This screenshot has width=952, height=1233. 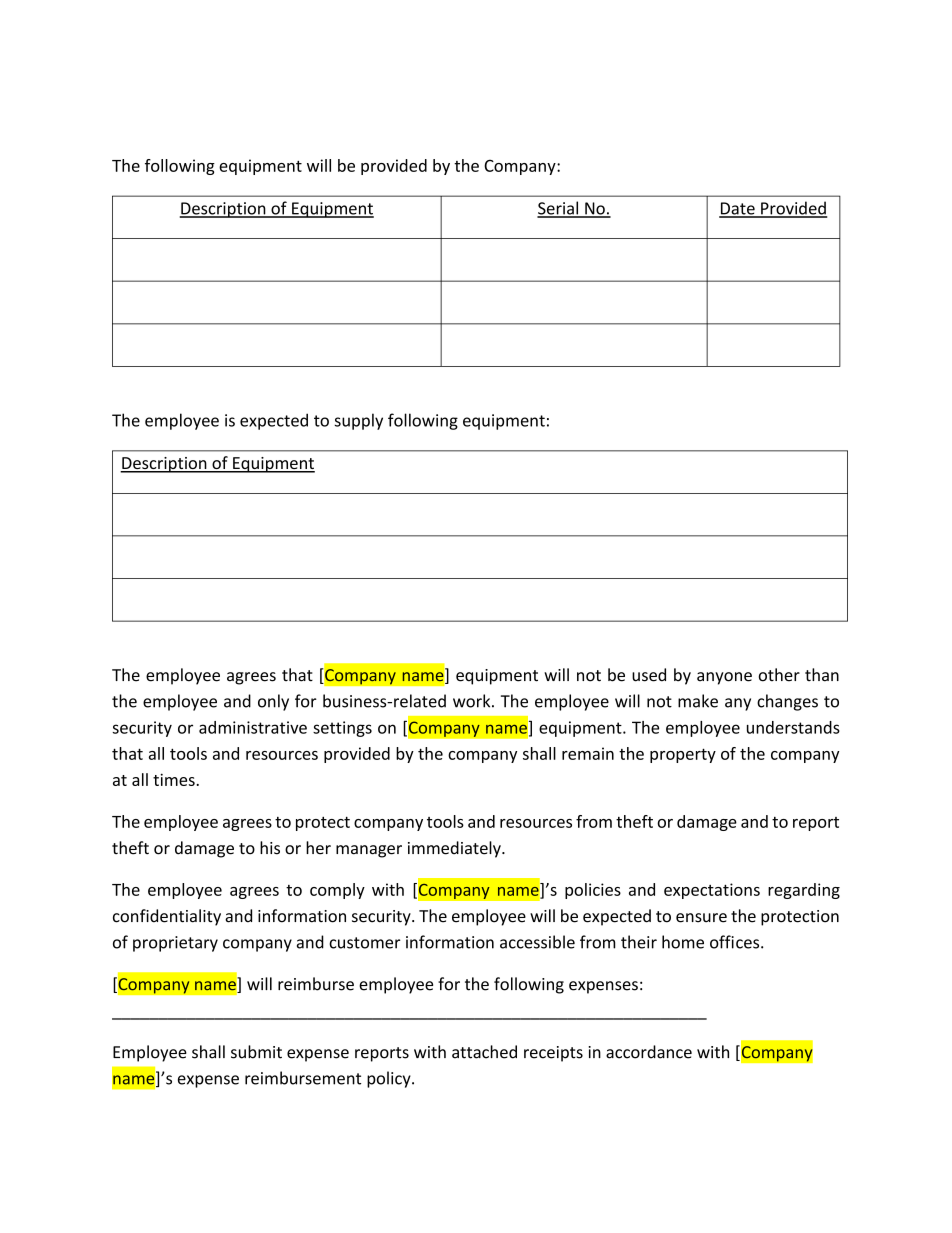 What do you see at coordinates (738, 209) in the screenshot?
I see `Date` at bounding box center [738, 209].
